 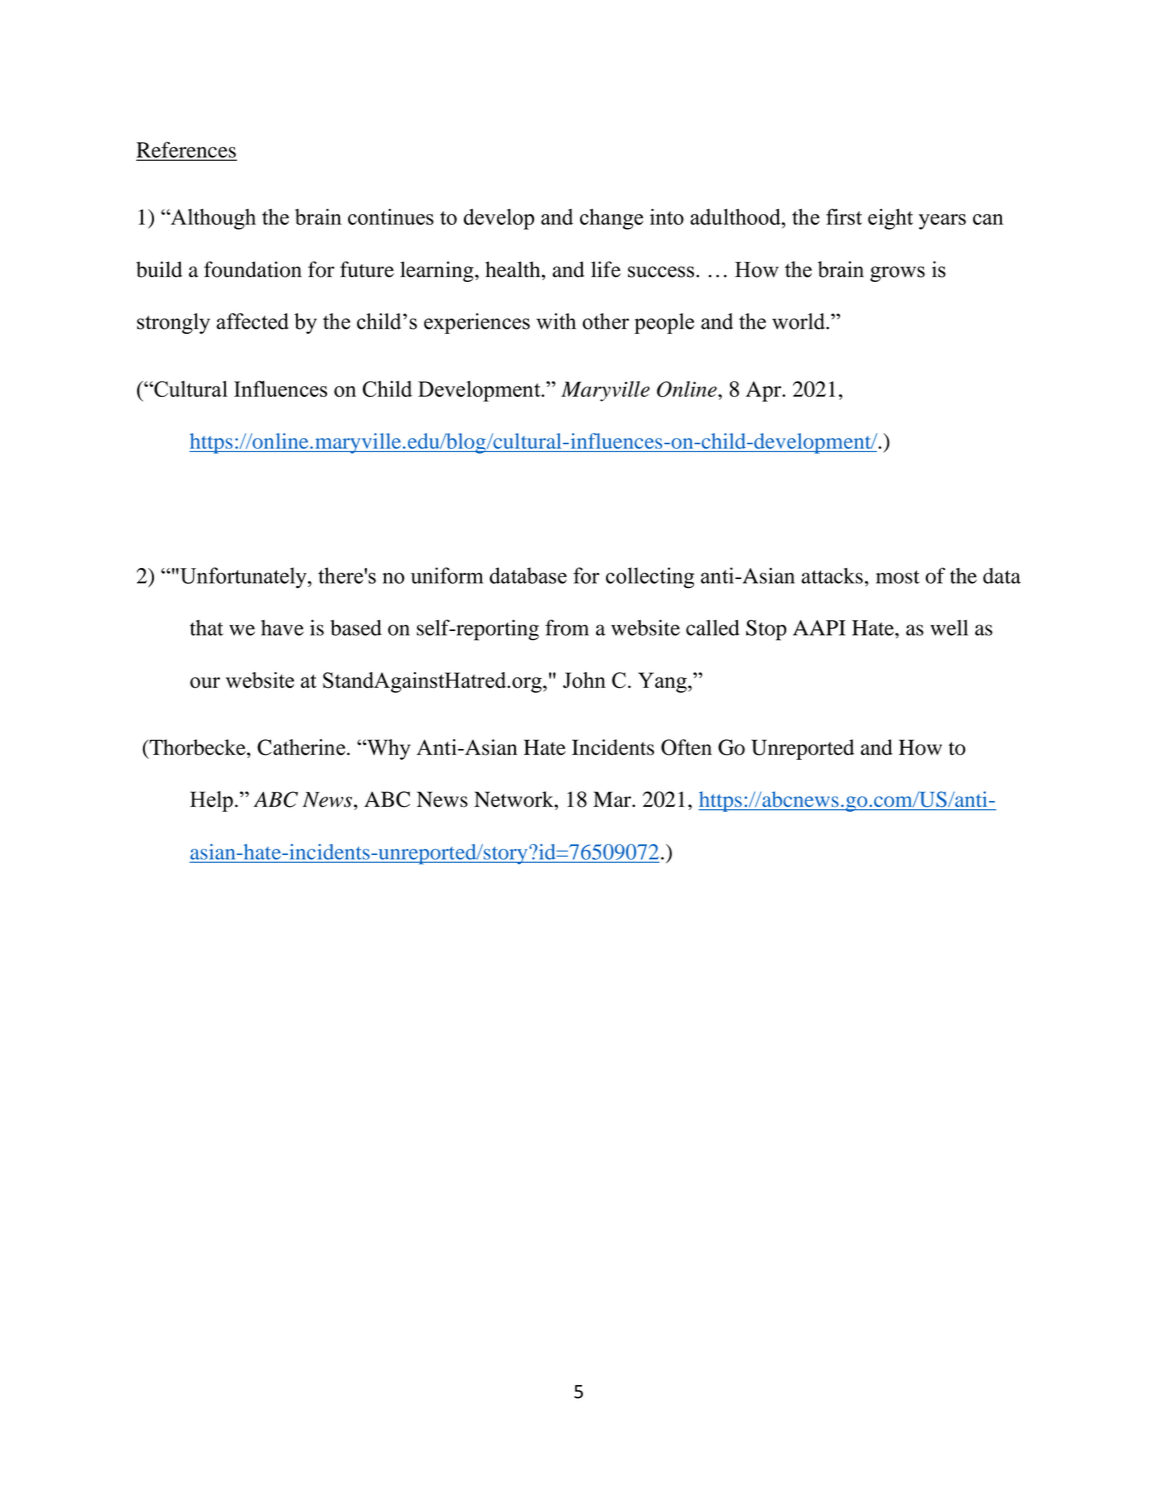 What do you see at coordinates (650, 578) in the screenshot?
I see `collecting` at bounding box center [650, 578].
